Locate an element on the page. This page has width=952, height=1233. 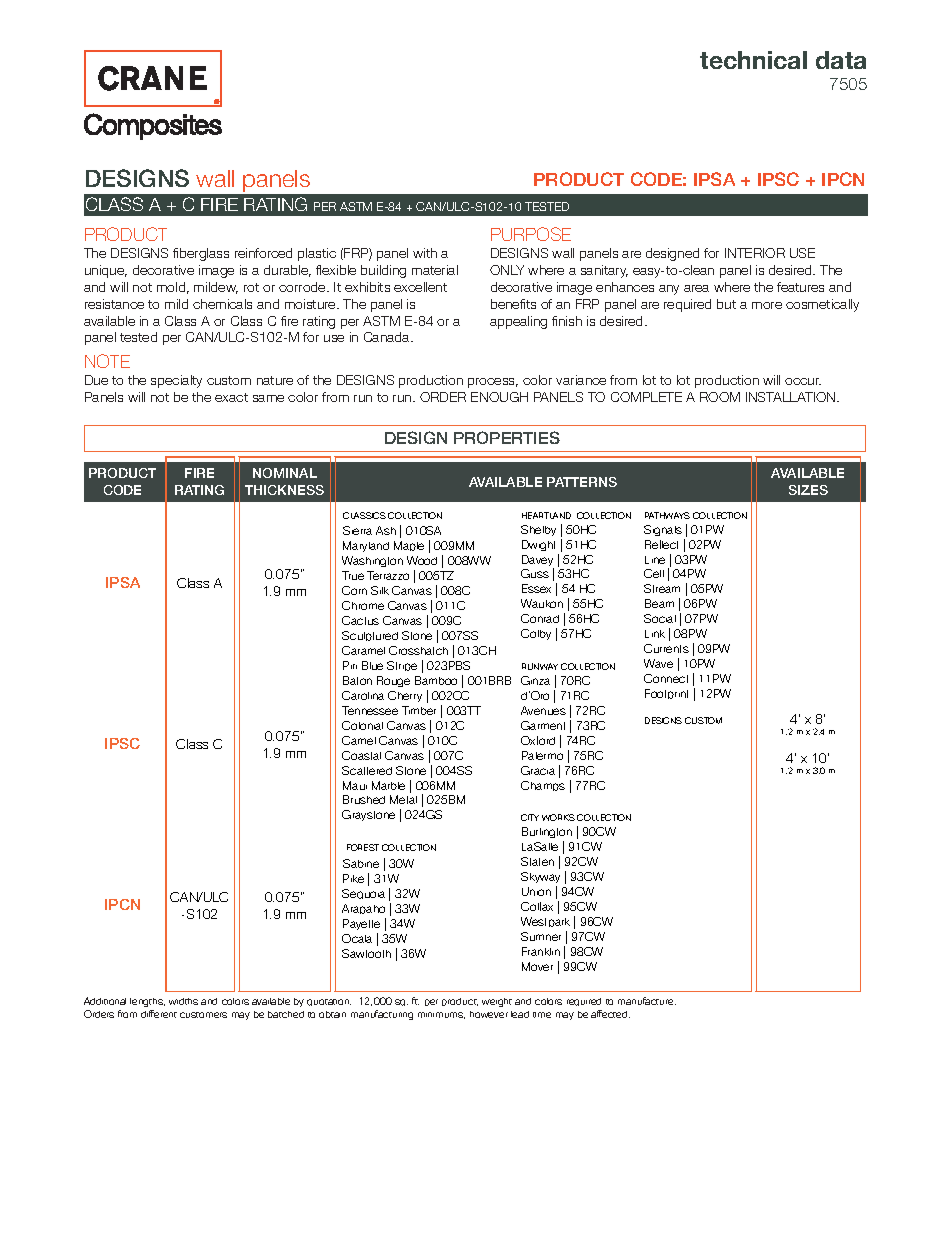
manufacture is located at coordinates (647, 1001).
